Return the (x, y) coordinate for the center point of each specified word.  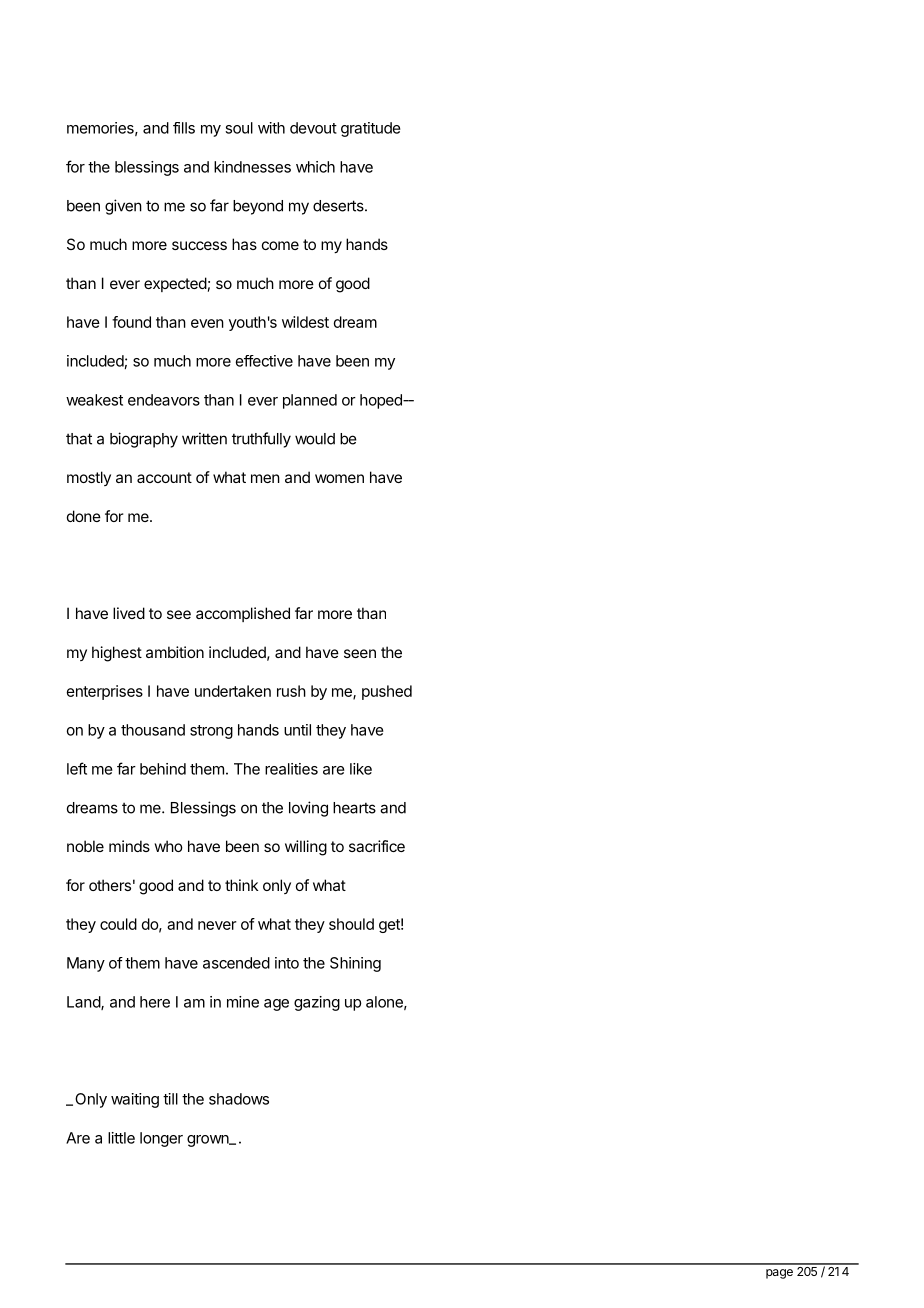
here (155, 1002)
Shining (355, 964)
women (339, 478)
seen (360, 653)
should (351, 924)
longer (161, 1139)
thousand (153, 730)
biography (144, 440)
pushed (387, 692)
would (315, 439)
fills (184, 128)
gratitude (371, 129)
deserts (339, 206)
